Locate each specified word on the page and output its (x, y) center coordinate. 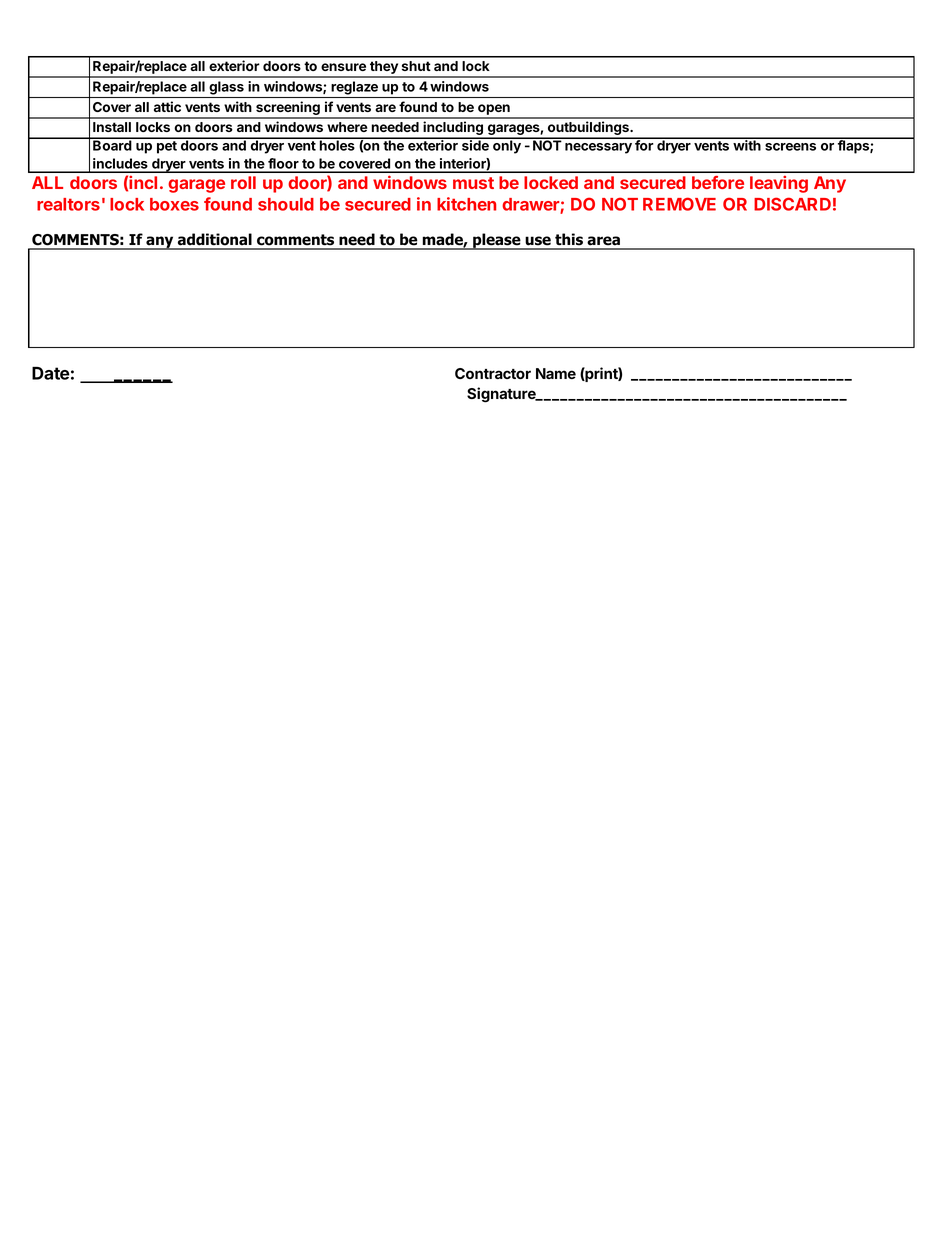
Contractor (493, 373)
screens (790, 147)
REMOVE (679, 204)
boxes (174, 204)
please (497, 241)
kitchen (466, 204)
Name (556, 373)
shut (416, 66)
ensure (343, 67)
